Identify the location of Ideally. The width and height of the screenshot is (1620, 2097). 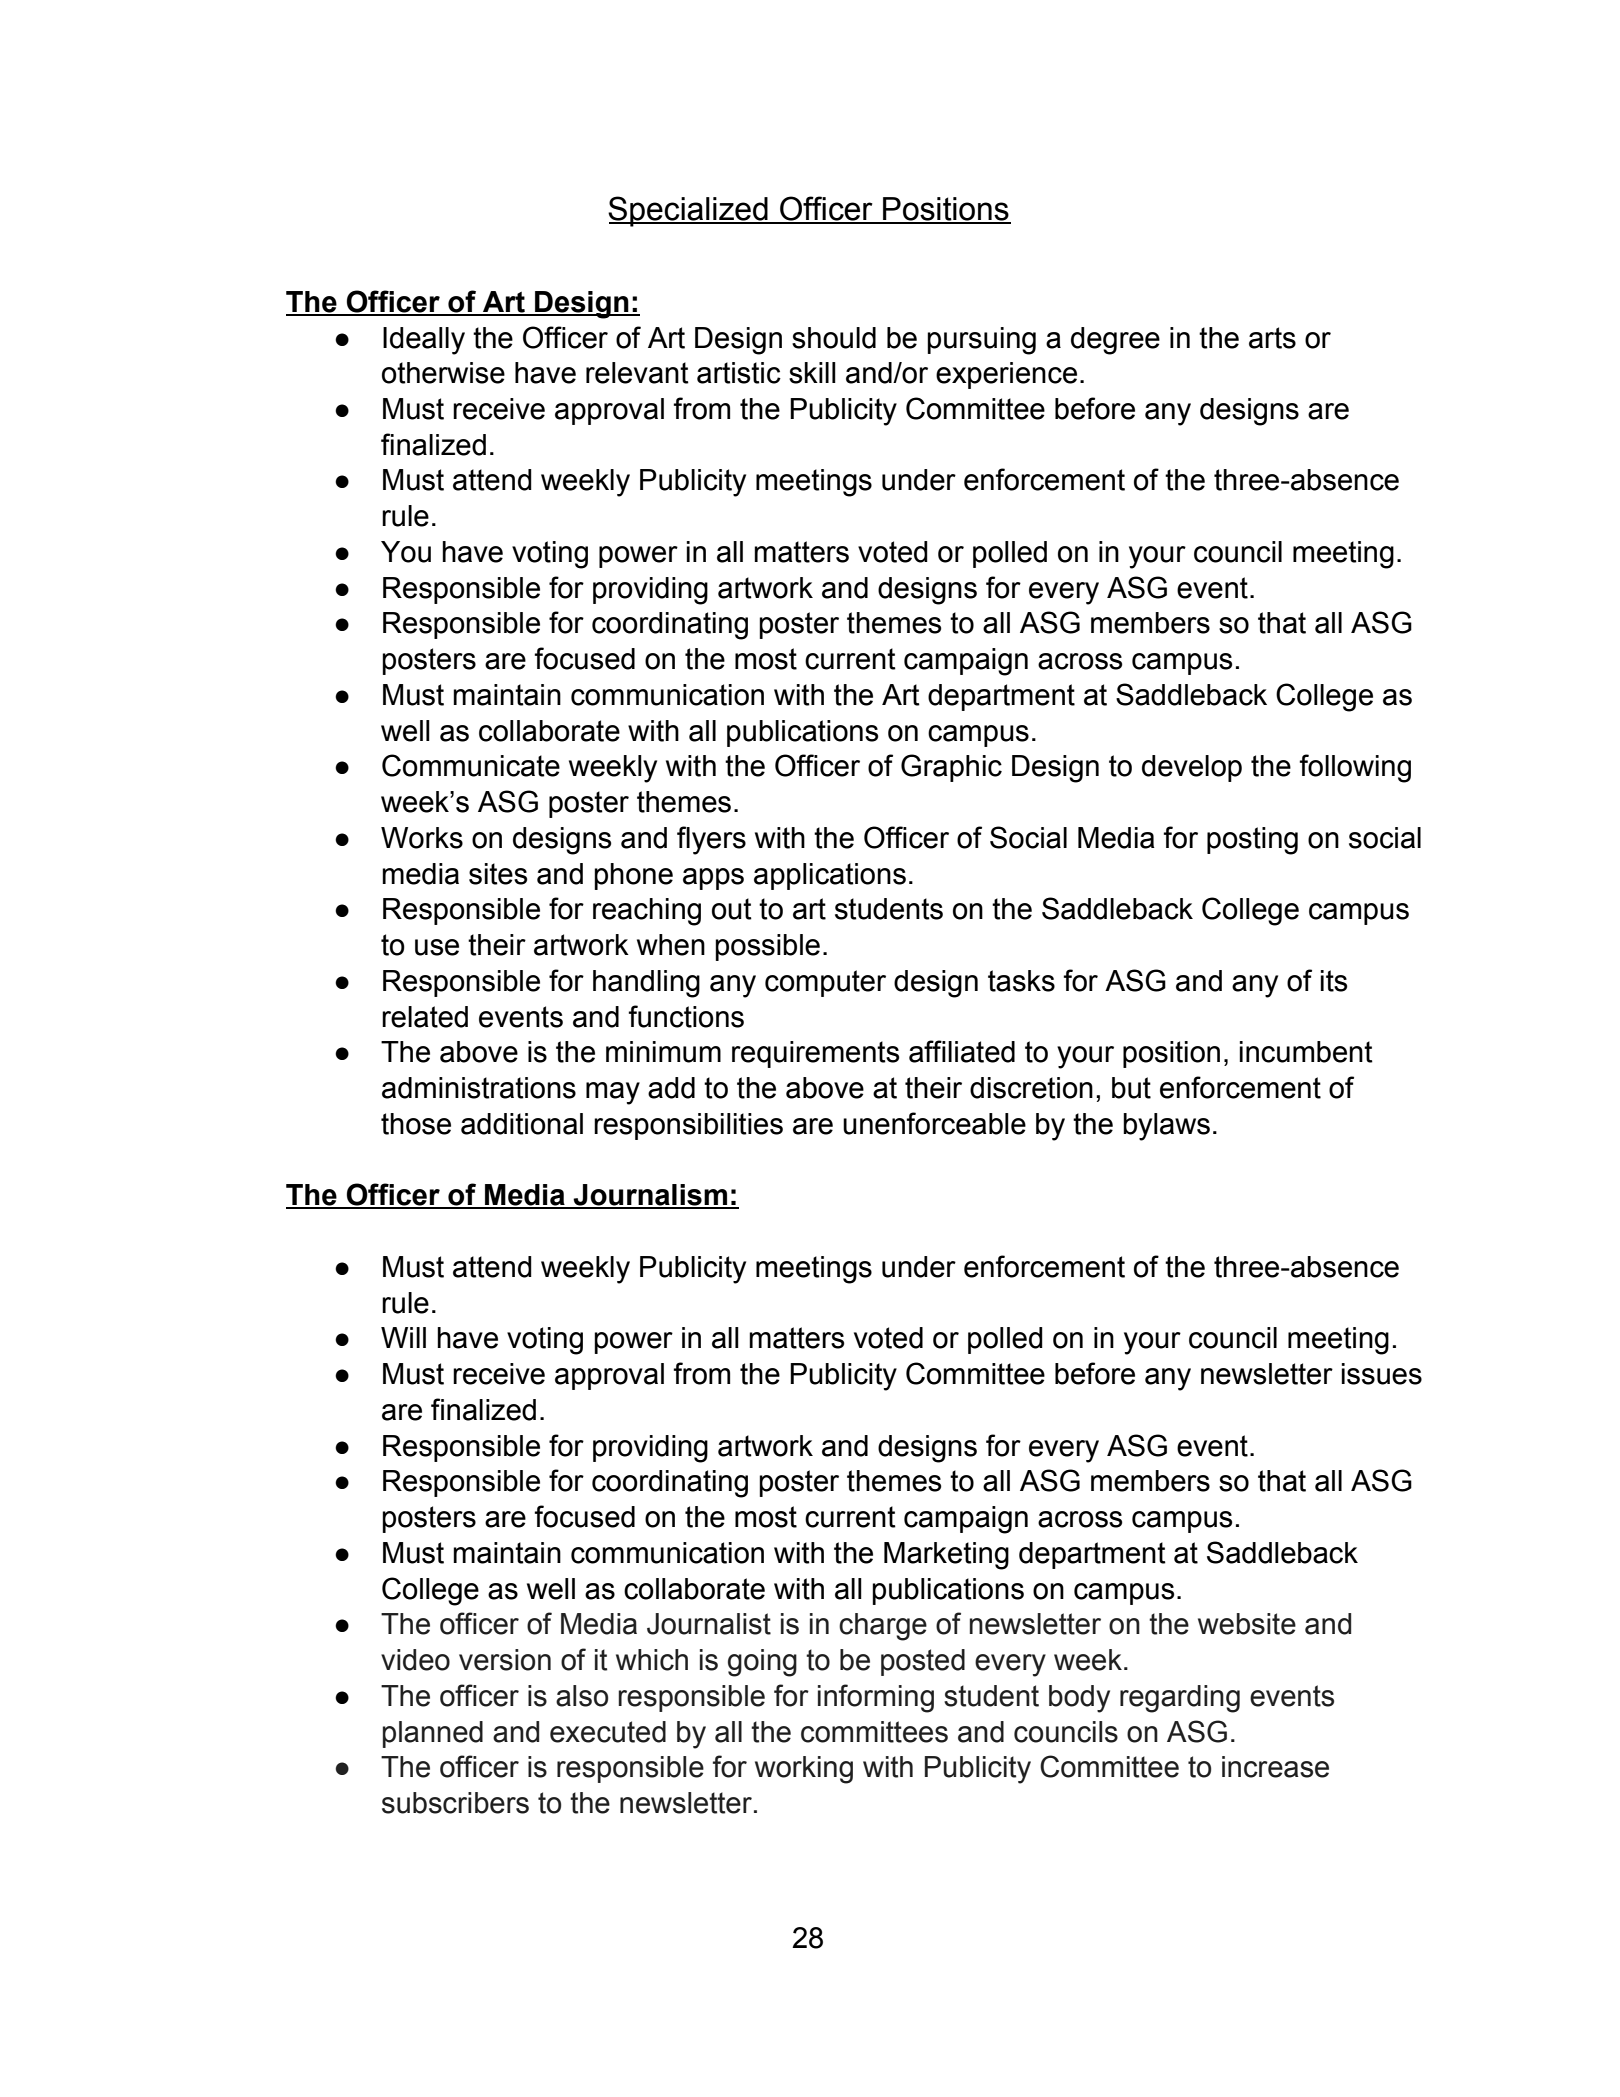
(424, 341).
